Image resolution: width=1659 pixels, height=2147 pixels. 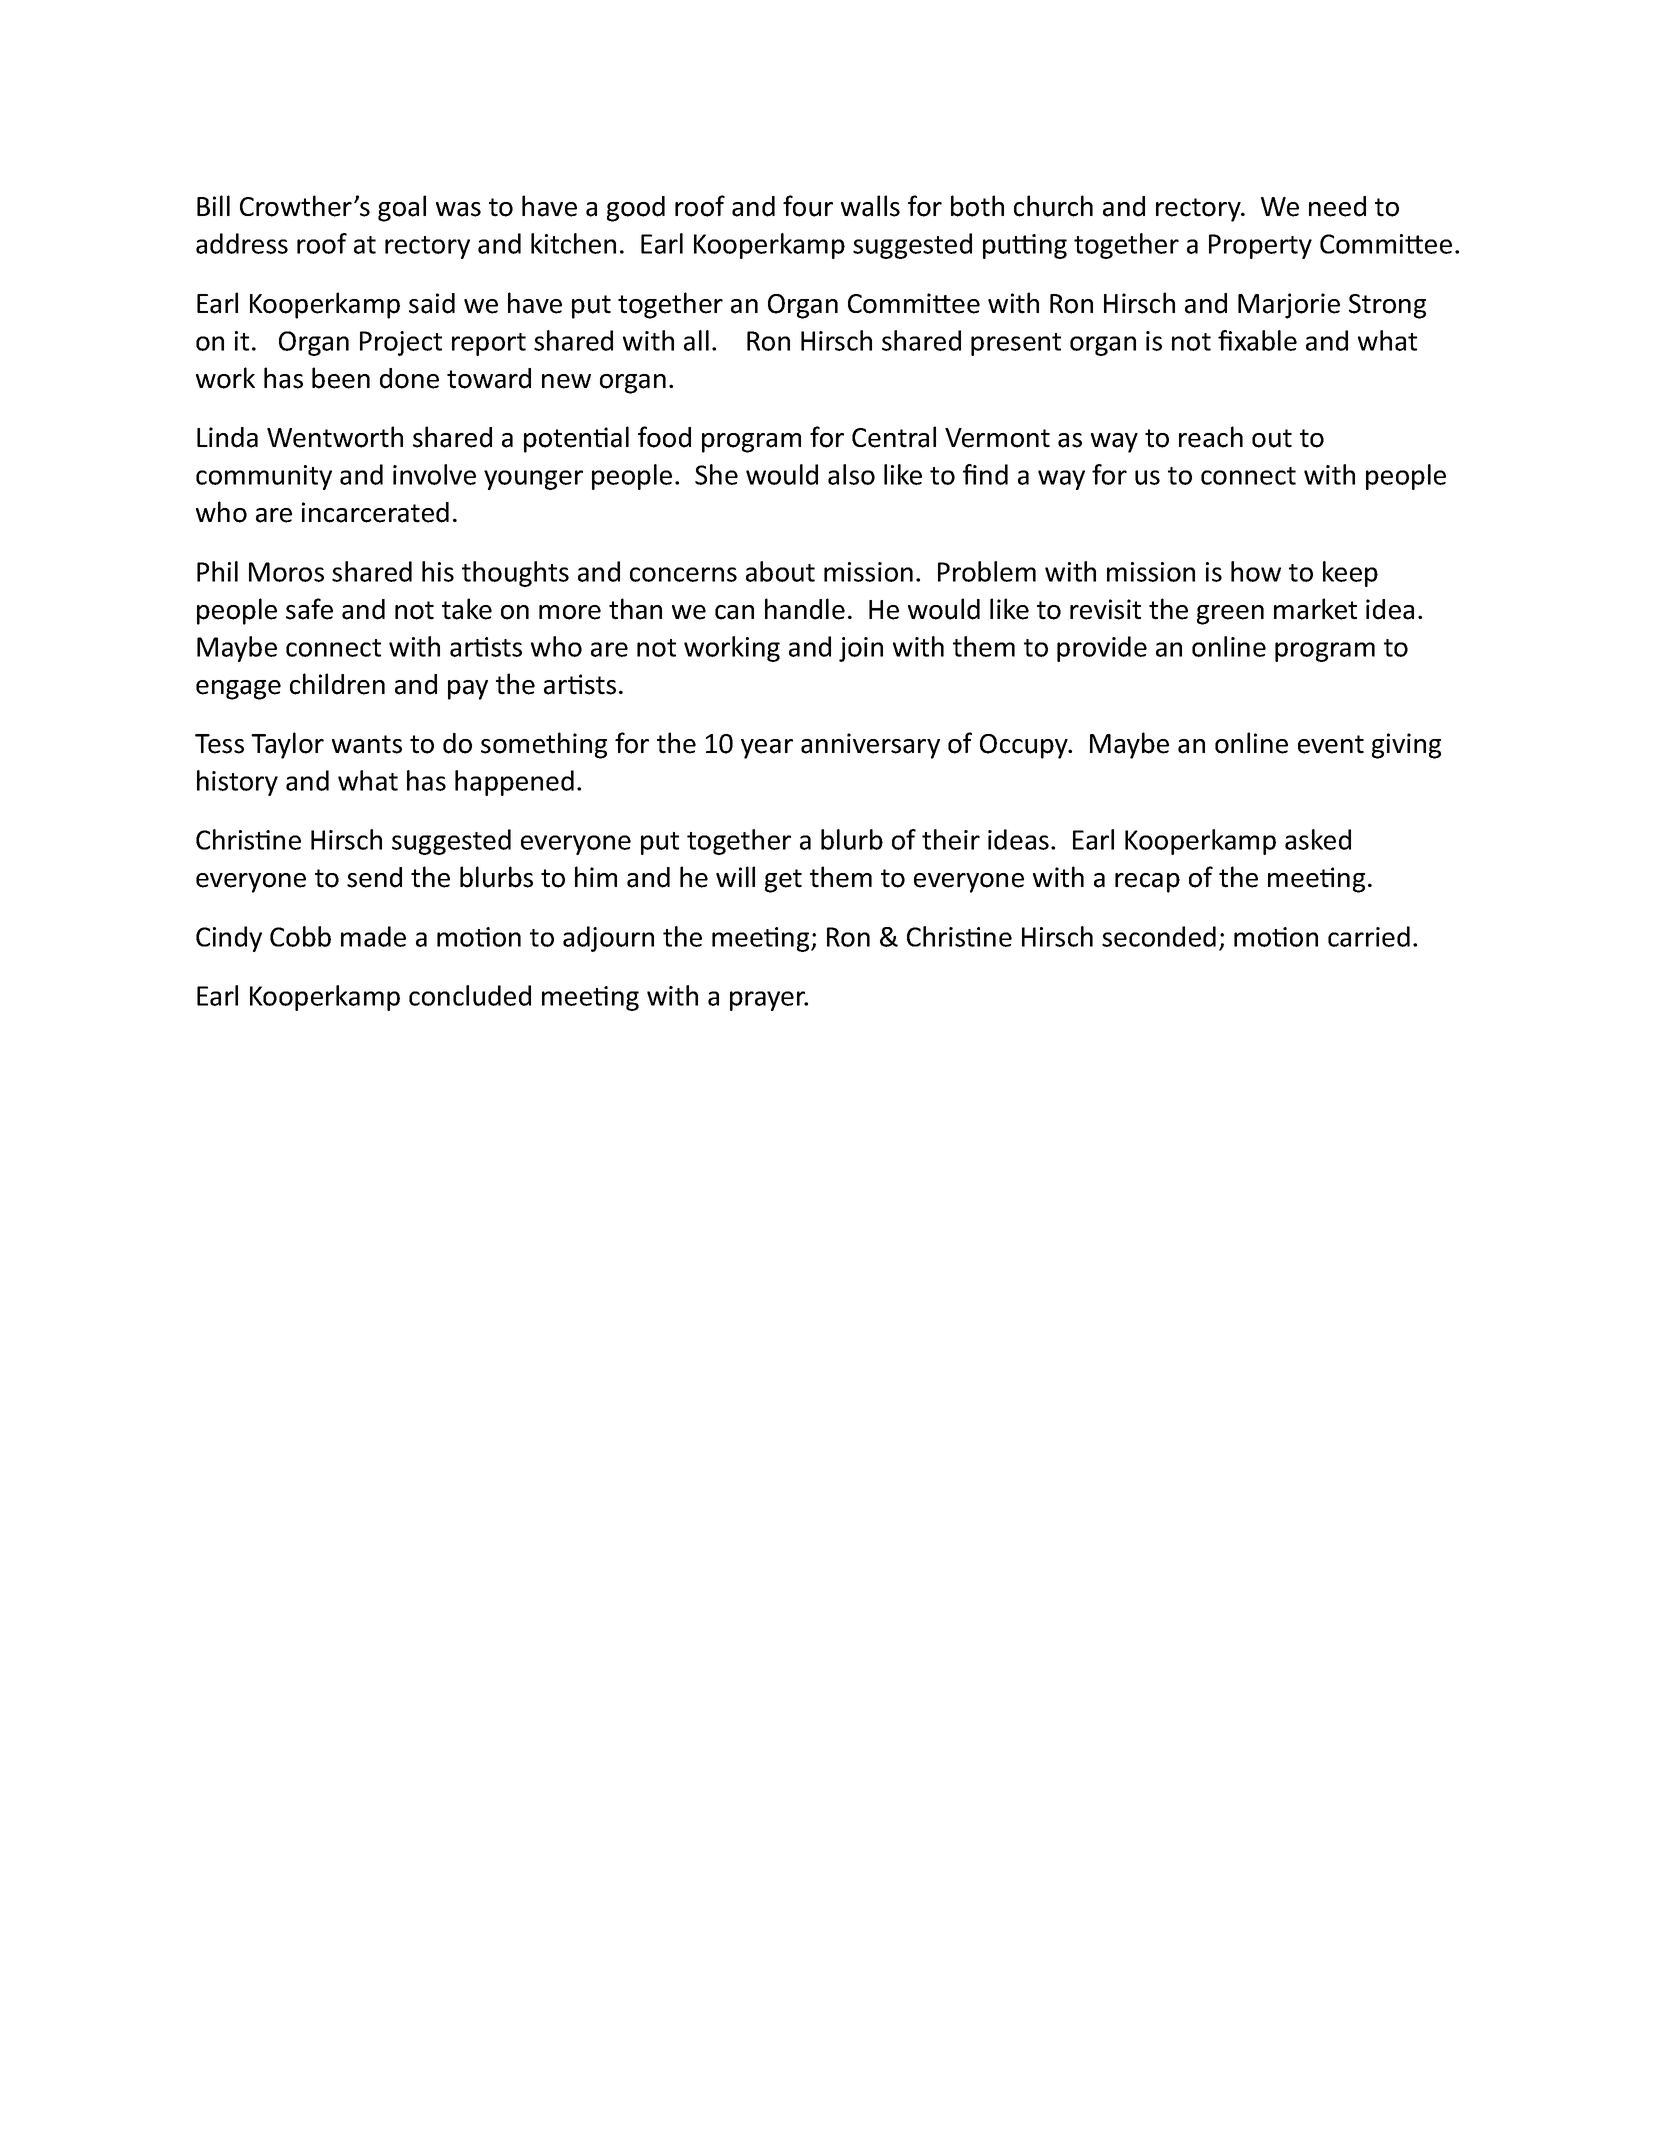 What do you see at coordinates (1211, 437) in the image?
I see `reach` at bounding box center [1211, 437].
